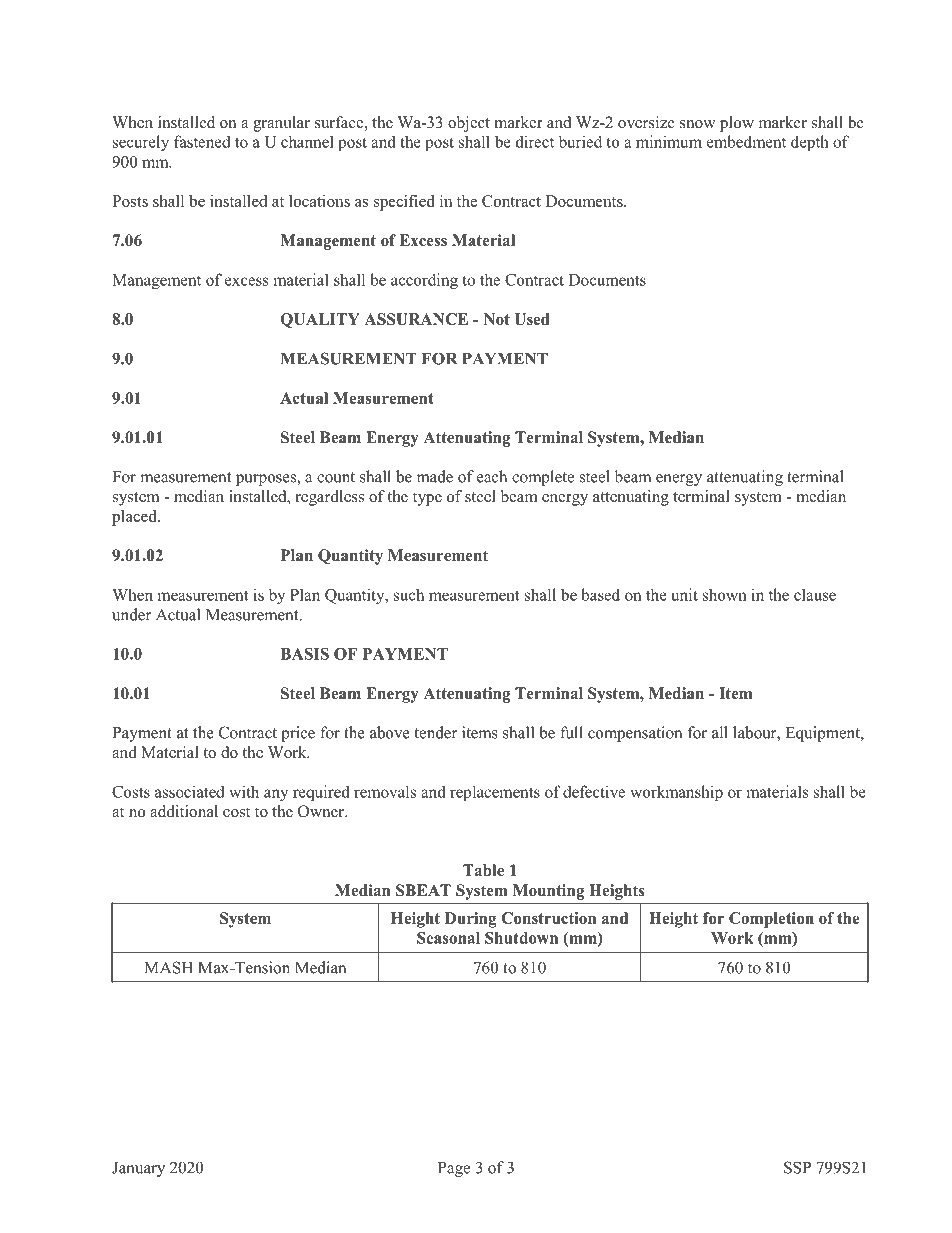 Image resolution: width=952 pixels, height=1233 pixels. What do you see at coordinates (454, 1169) in the image?
I see `Page` at bounding box center [454, 1169].
